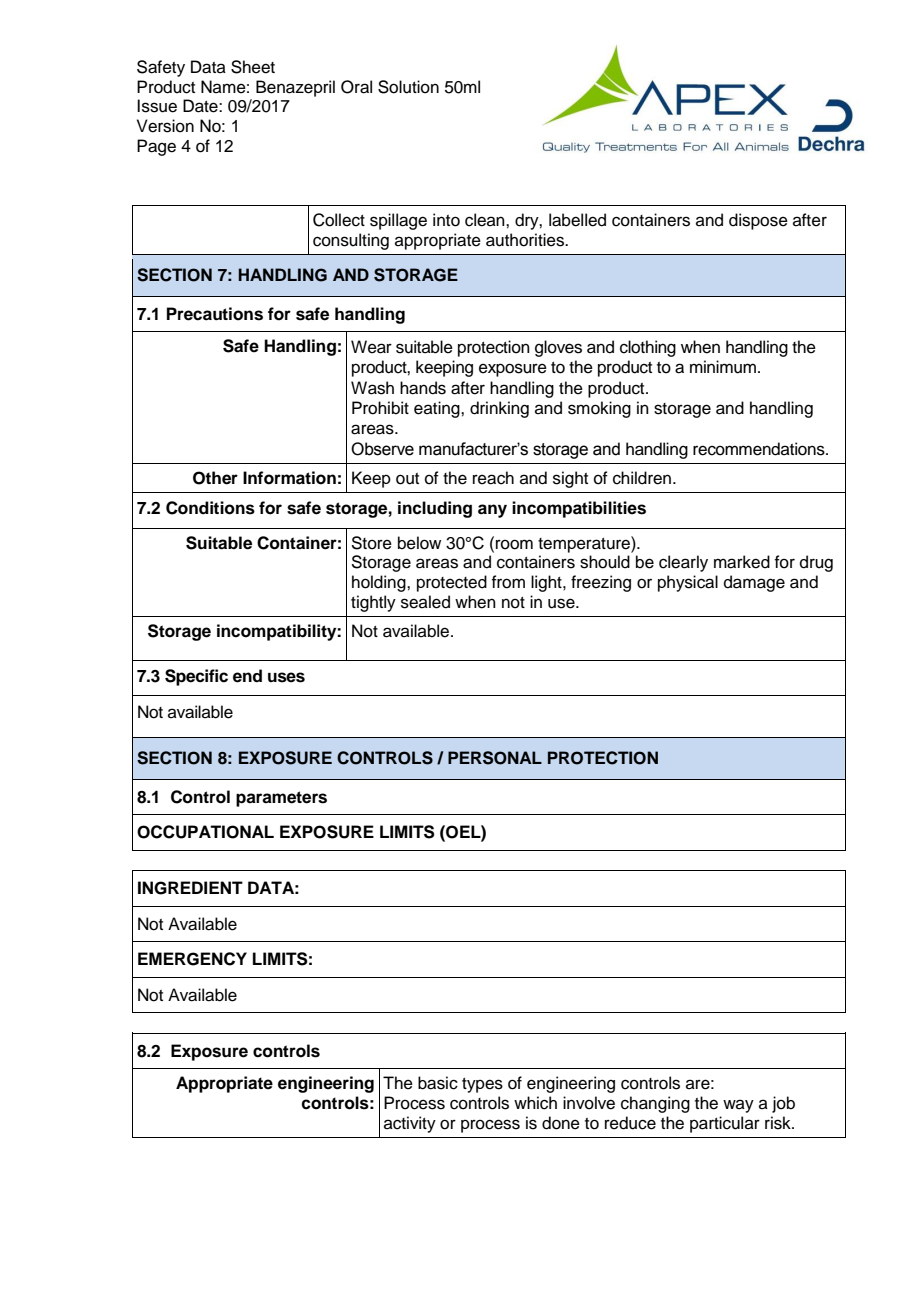 Image resolution: width=924 pixels, height=1309 pixels. Describe the element at coordinates (754, 583) in the screenshot. I see `damage` at that location.
